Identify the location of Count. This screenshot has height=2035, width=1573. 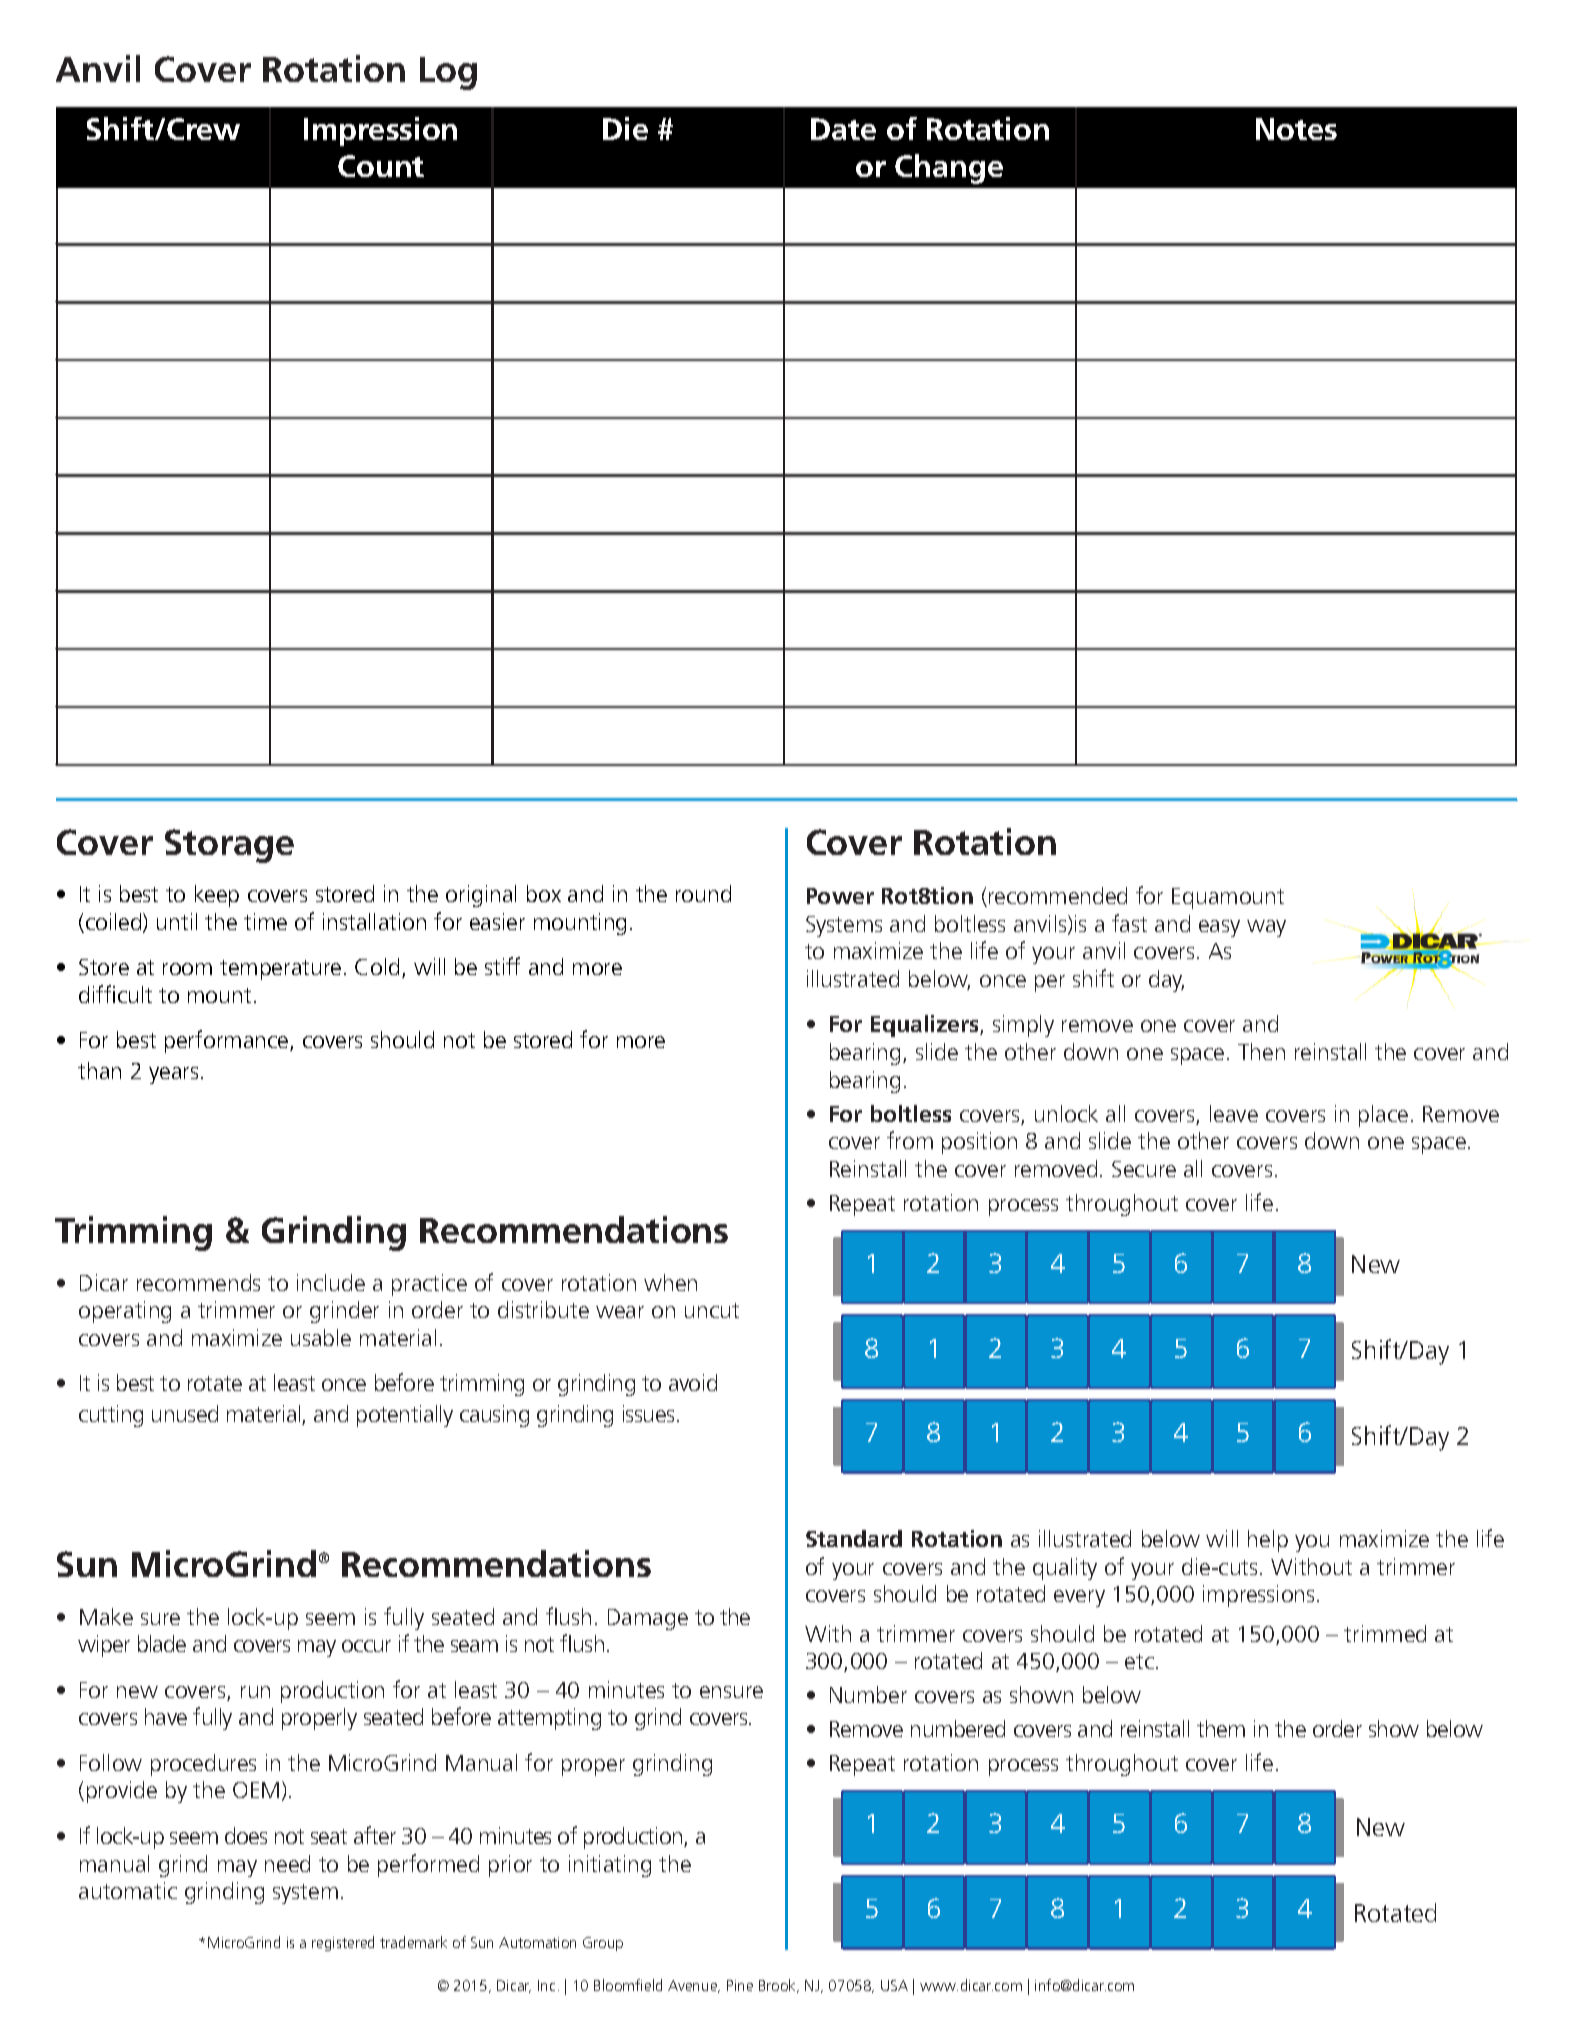
(381, 166).
